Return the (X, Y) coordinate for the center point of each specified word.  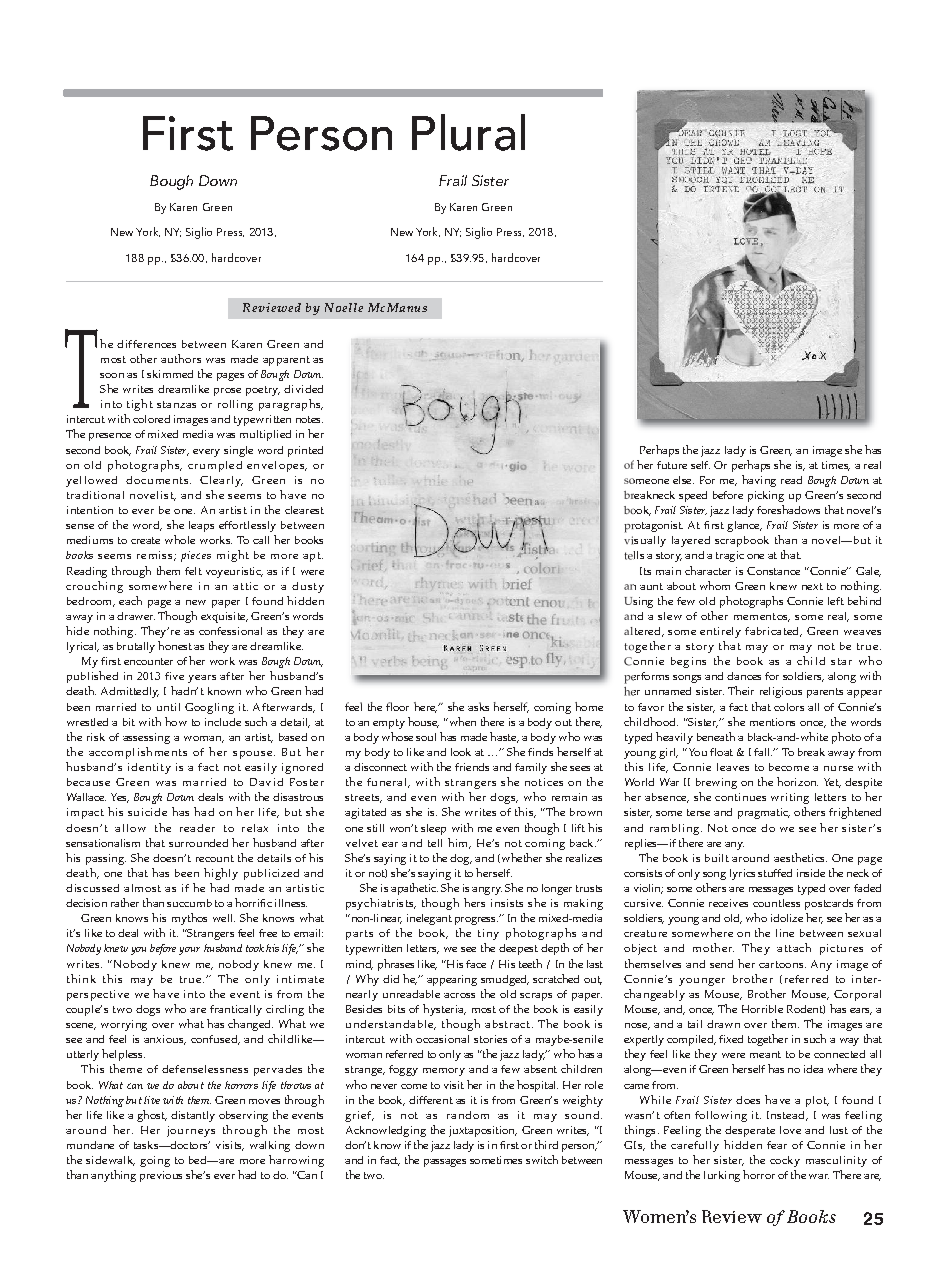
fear (777, 1145)
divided (303, 389)
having (759, 481)
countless (776, 903)
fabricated (773, 632)
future (672, 465)
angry (487, 891)
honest (175, 645)
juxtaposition (483, 1131)
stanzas (176, 404)
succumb (189, 903)
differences (146, 344)
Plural (468, 132)
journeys (191, 1131)
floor (397, 706)
